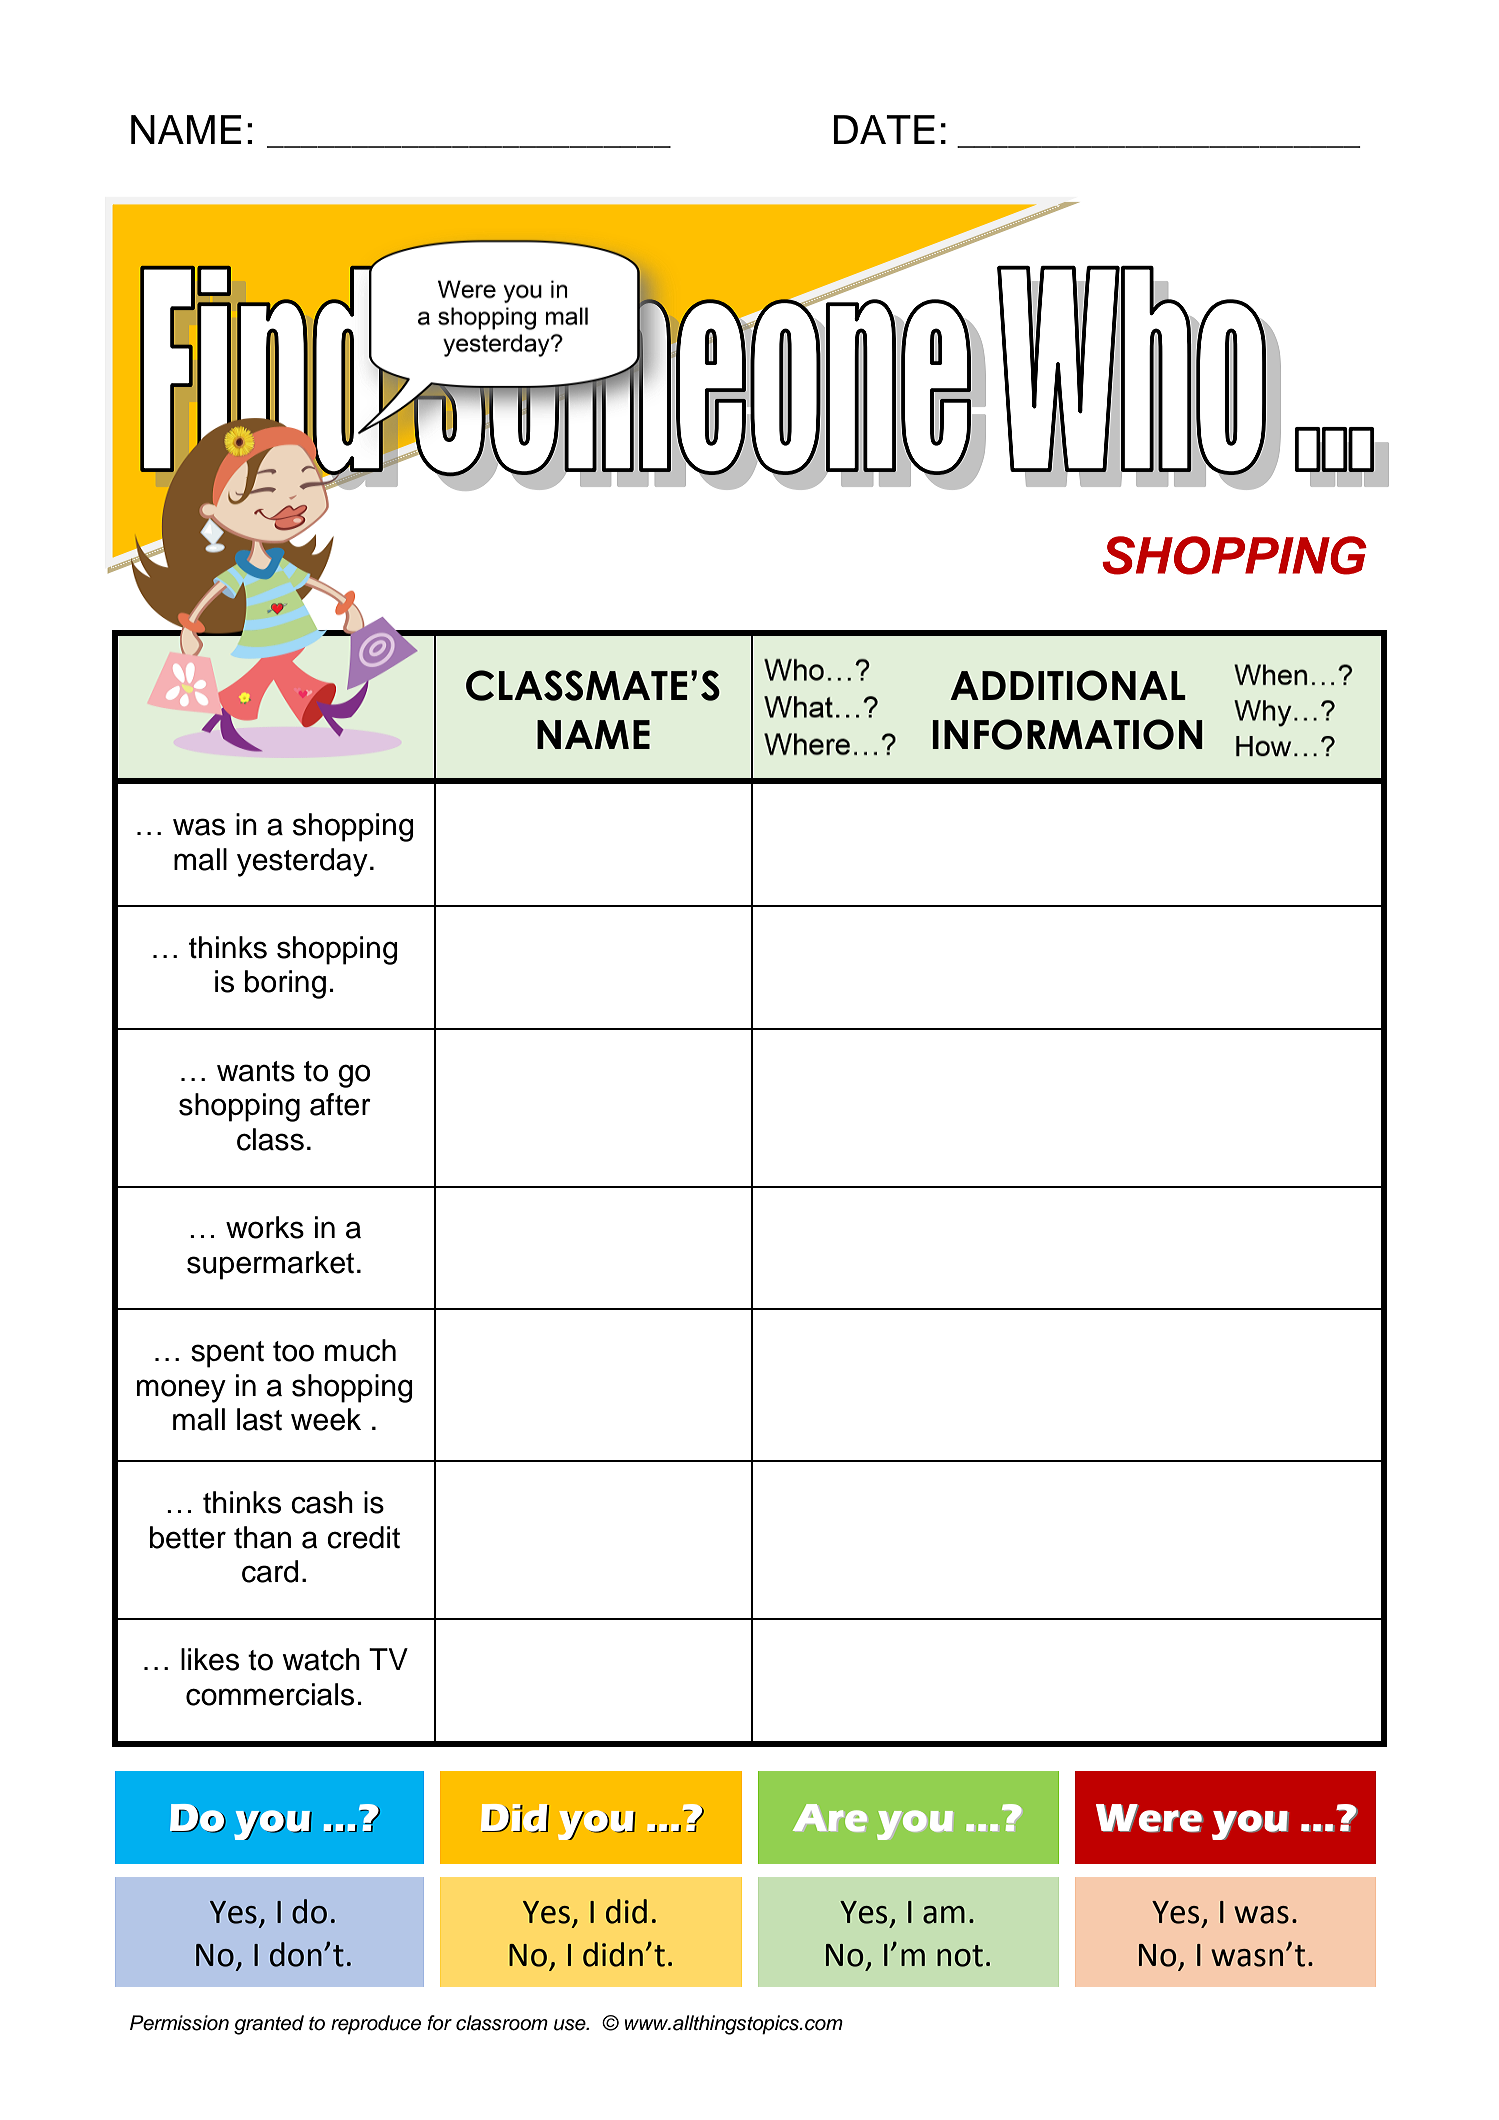 Image resolution: width=1499 pixels, height=2120 pixels. What do you see at coordinates (256, 1071) in the page?
I see `wants` at bounding box center [256, 1071].
